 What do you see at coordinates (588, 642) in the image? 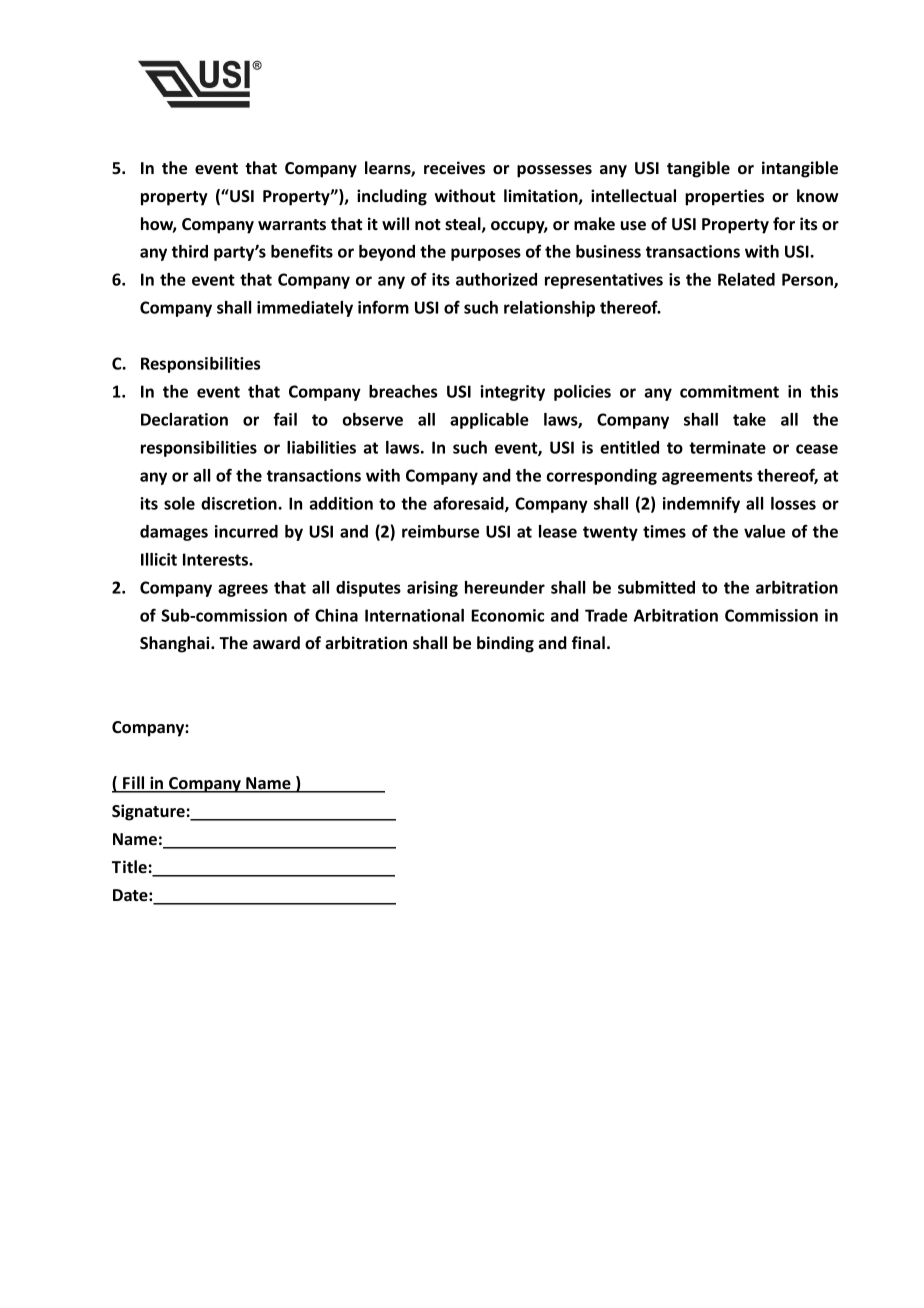
I see `final` at bounding box center [588, 642].
